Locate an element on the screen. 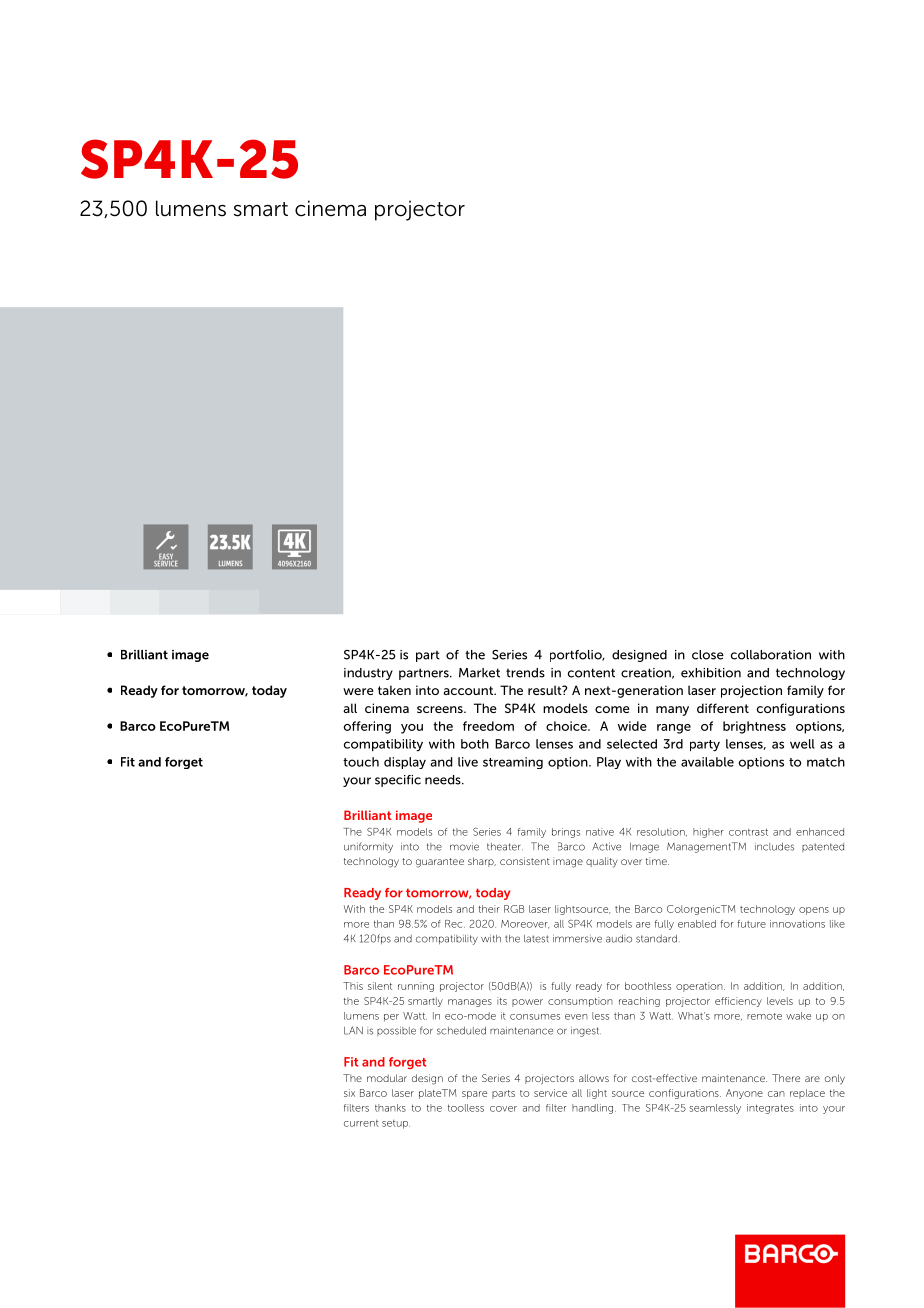 The width and height of the screenshot is (924, 1308). contrast is located at coordinates (748, 832).
